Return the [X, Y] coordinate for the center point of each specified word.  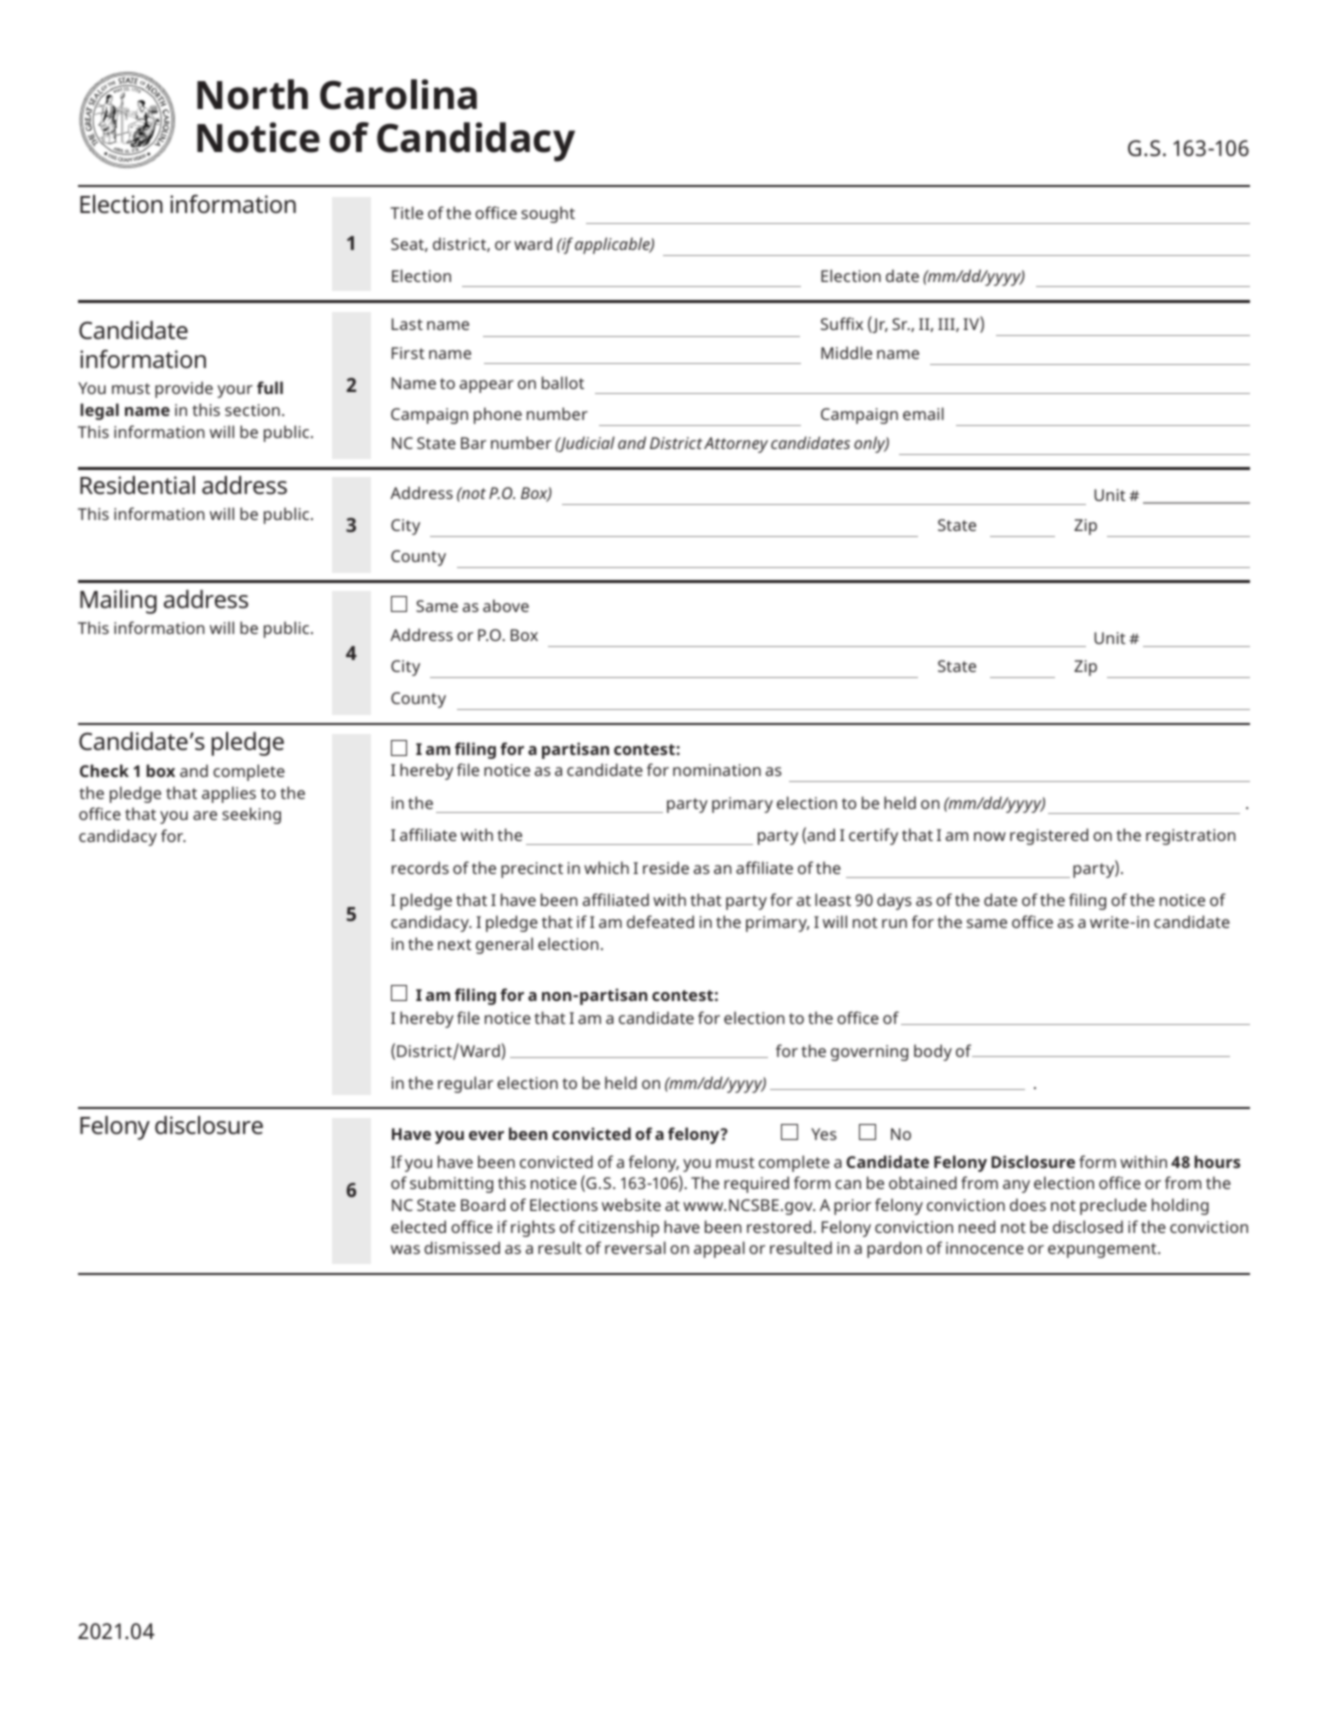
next [455, 944]
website [631, 1204]
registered [1049, 836]
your [235, 391]
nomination [717, 770]
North [252, 94]
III [947, 325]
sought [548, 214]
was [405, 1249]
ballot [563, 382]
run [894, 923]
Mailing [118, 602]
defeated [660, 921]
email [923, 413]
